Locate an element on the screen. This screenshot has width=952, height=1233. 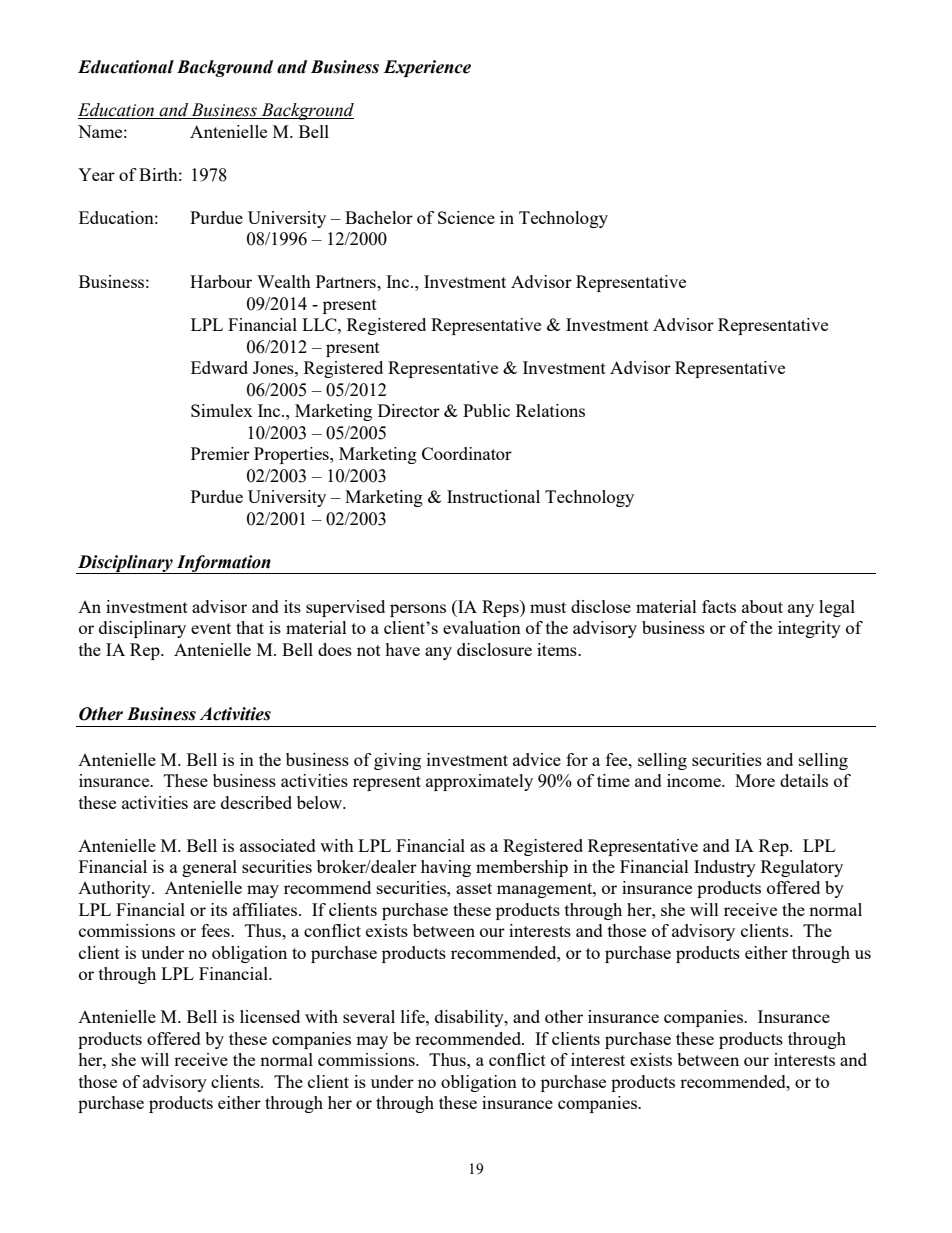
Experience is located at coordinates (427, 68).
